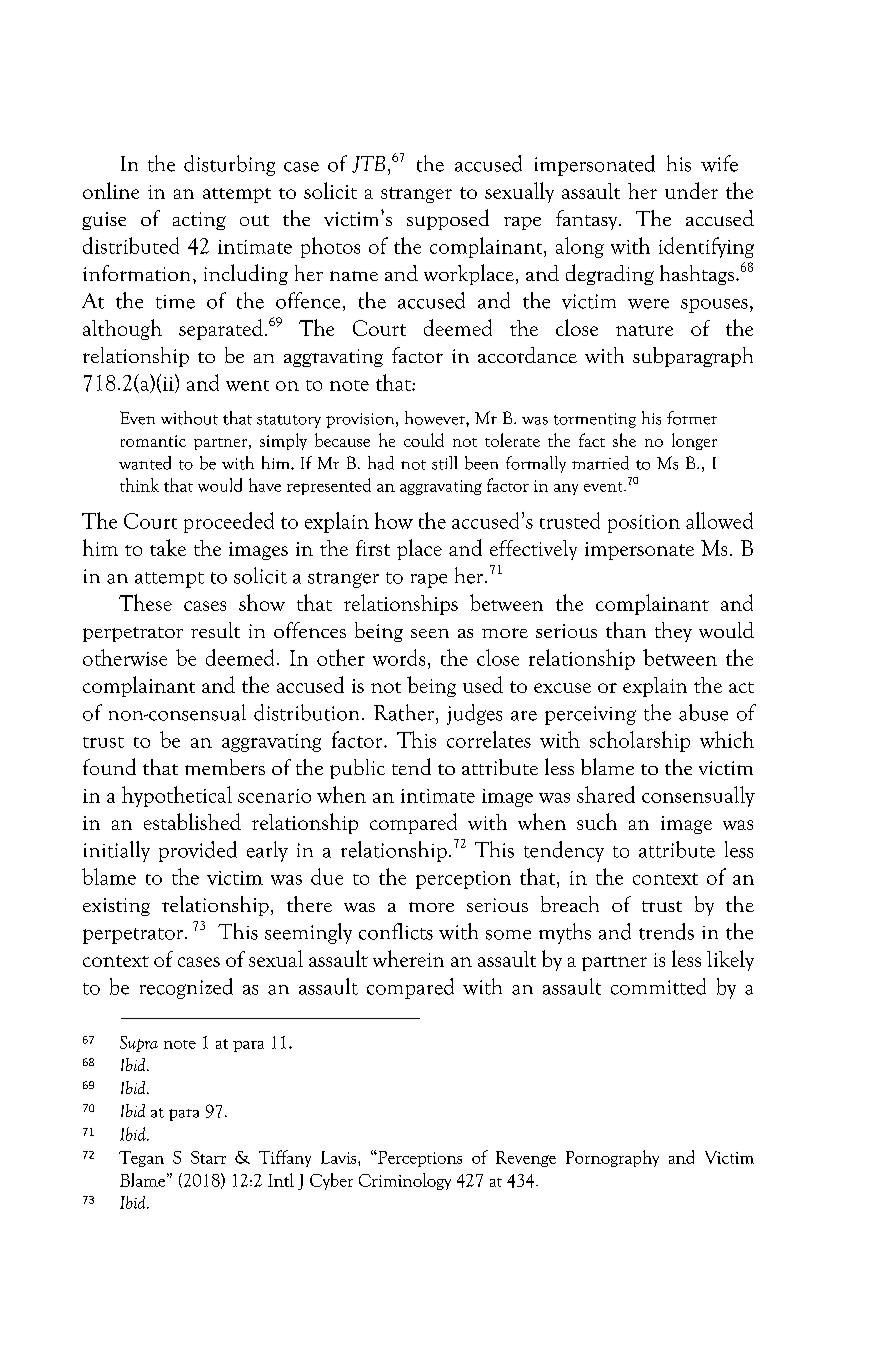 Image resolution: width=896 pixels, height=1345 pixels. I want to click on conflicts, so click(396, 931).
